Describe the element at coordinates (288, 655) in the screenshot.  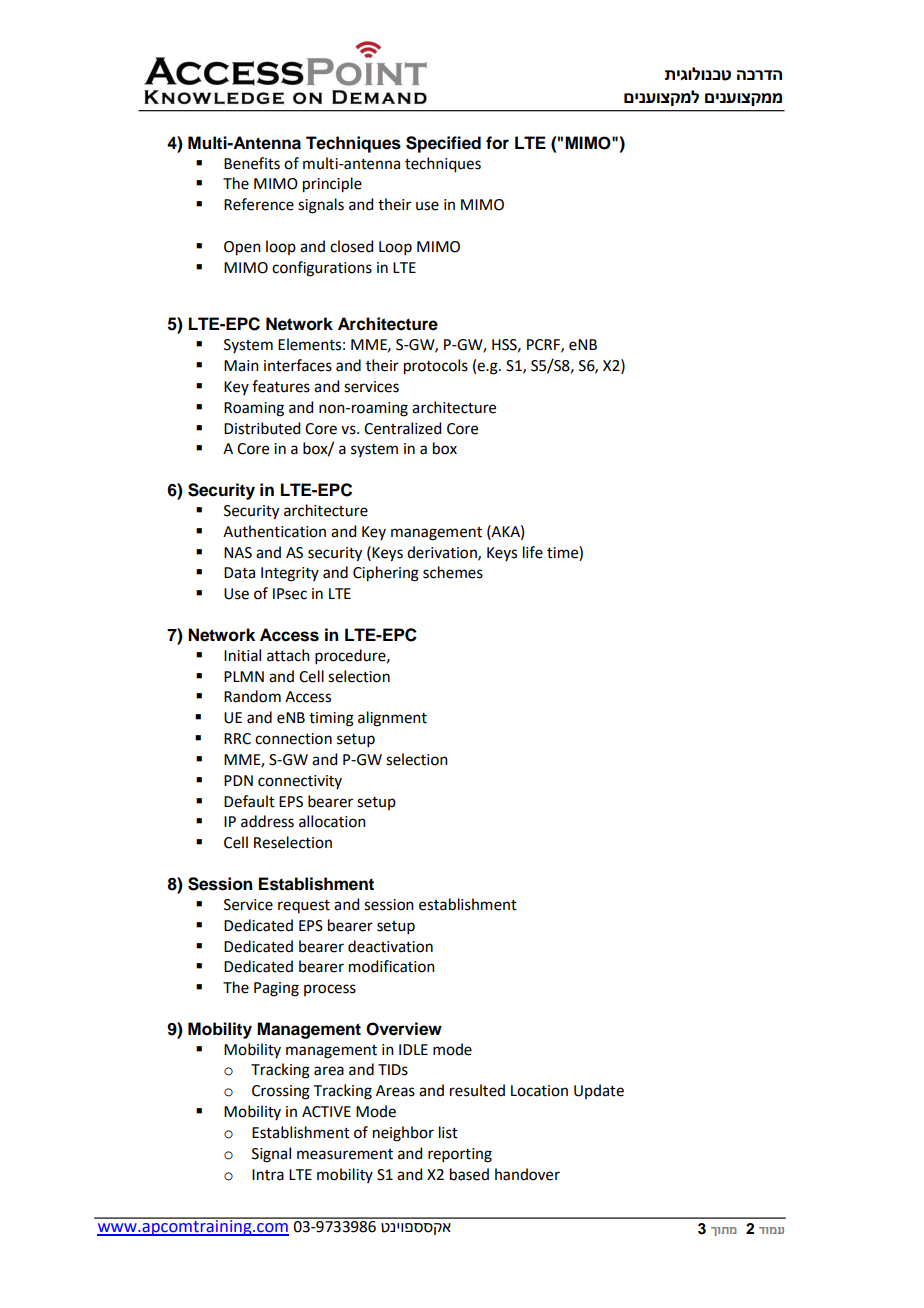
I see `attach` at that location.
